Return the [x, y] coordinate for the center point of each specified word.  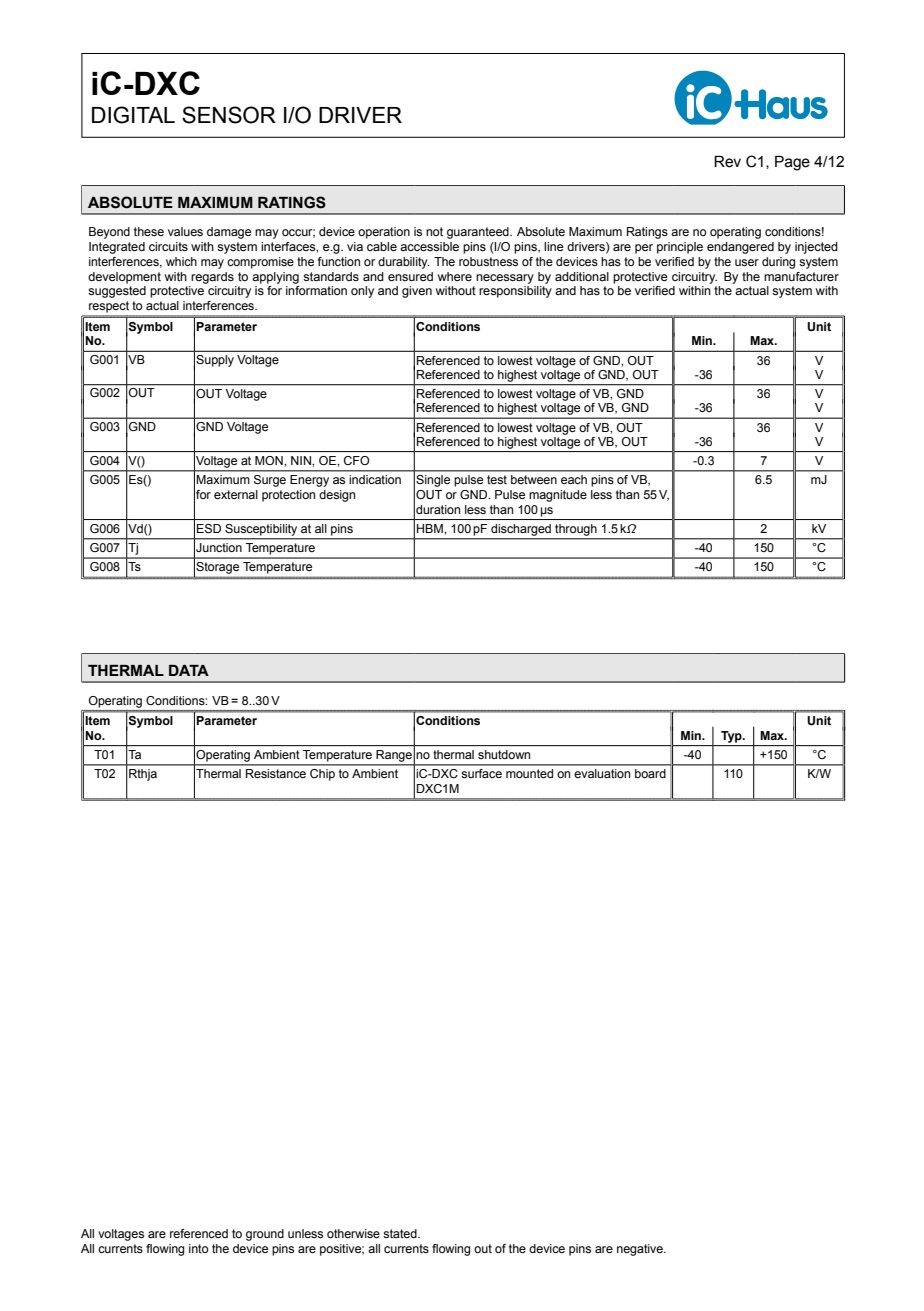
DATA [189, 670]
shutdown [504, 754]
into [199, 1248]
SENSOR [229, 115]
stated [401, 1233]
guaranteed [479, 233]
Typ [732, 737]
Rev [727, 162]
